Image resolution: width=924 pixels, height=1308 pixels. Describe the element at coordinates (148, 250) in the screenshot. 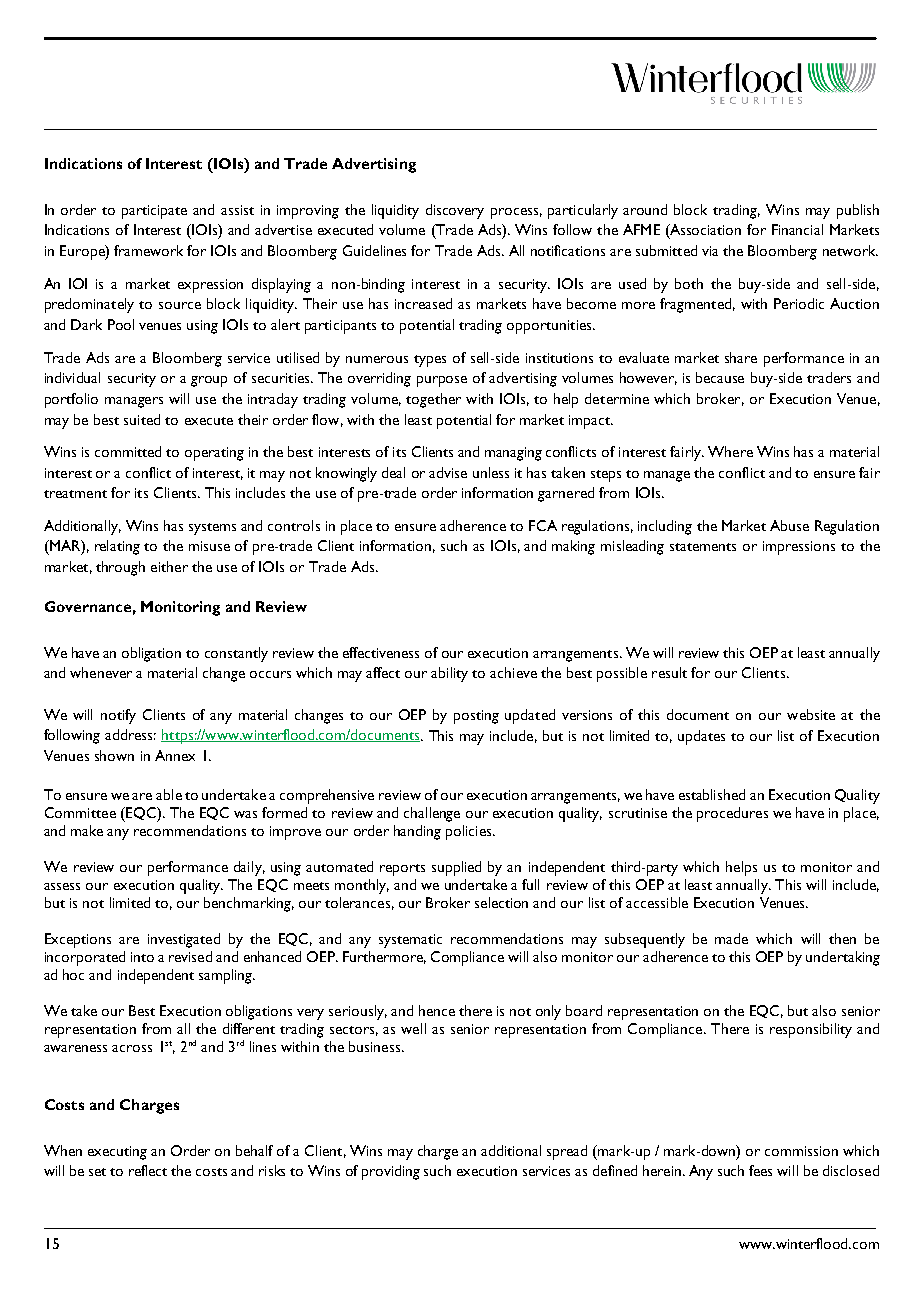

I see `framework` at that location.
